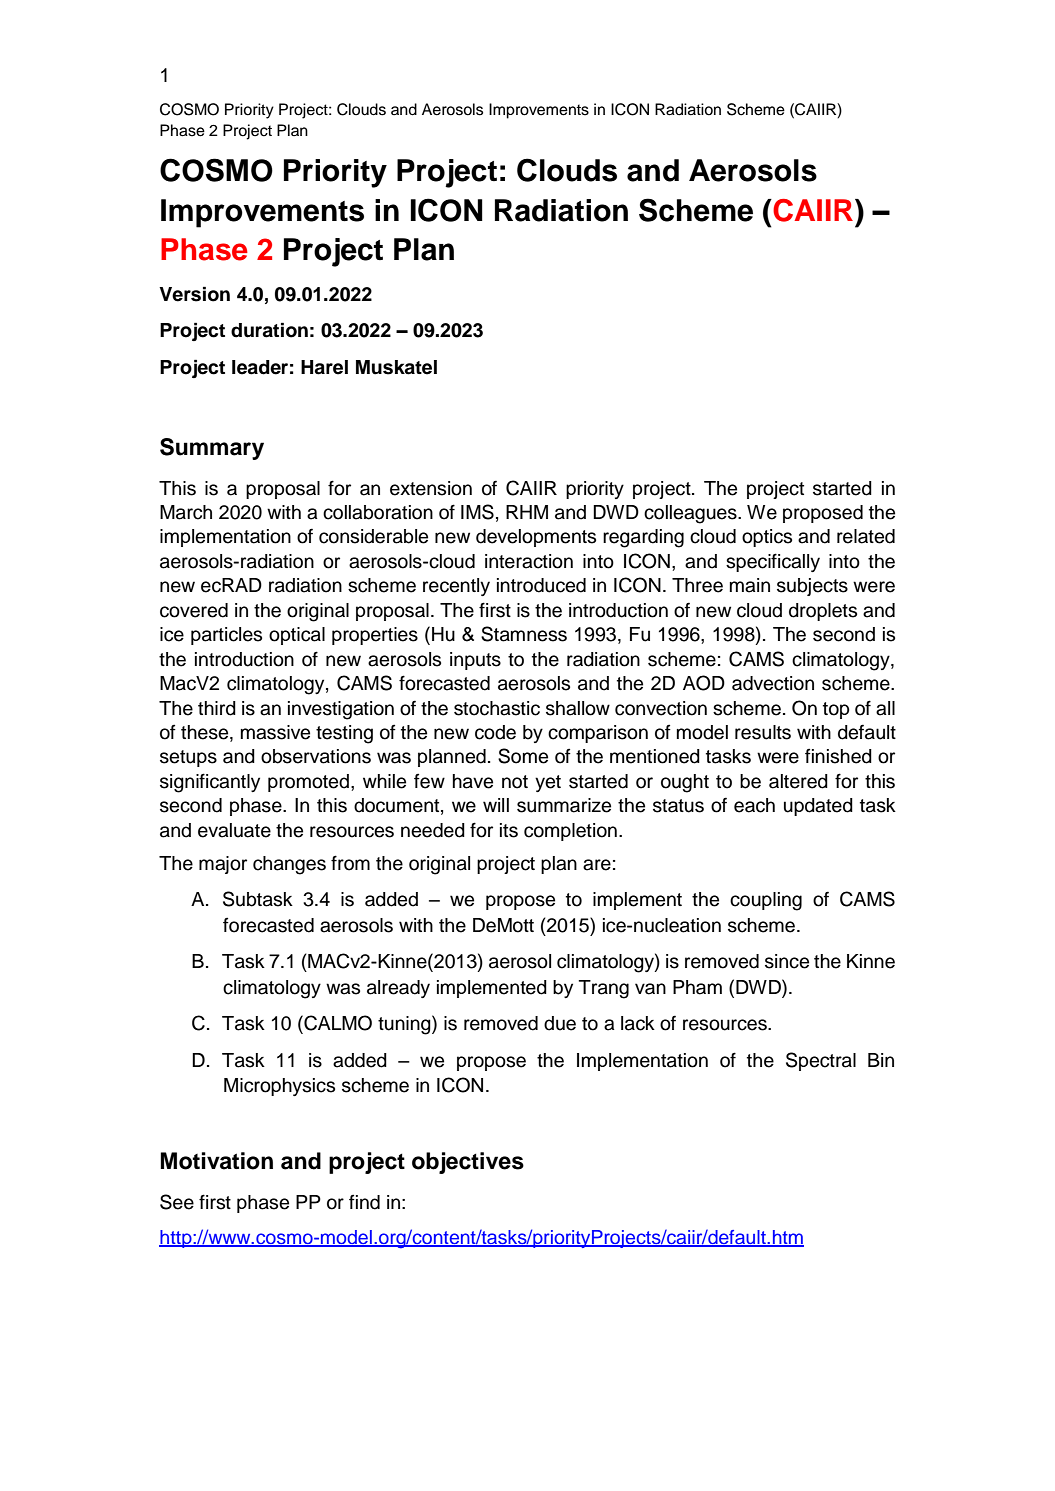  I want to click on objectives, so click(468, 1163).
